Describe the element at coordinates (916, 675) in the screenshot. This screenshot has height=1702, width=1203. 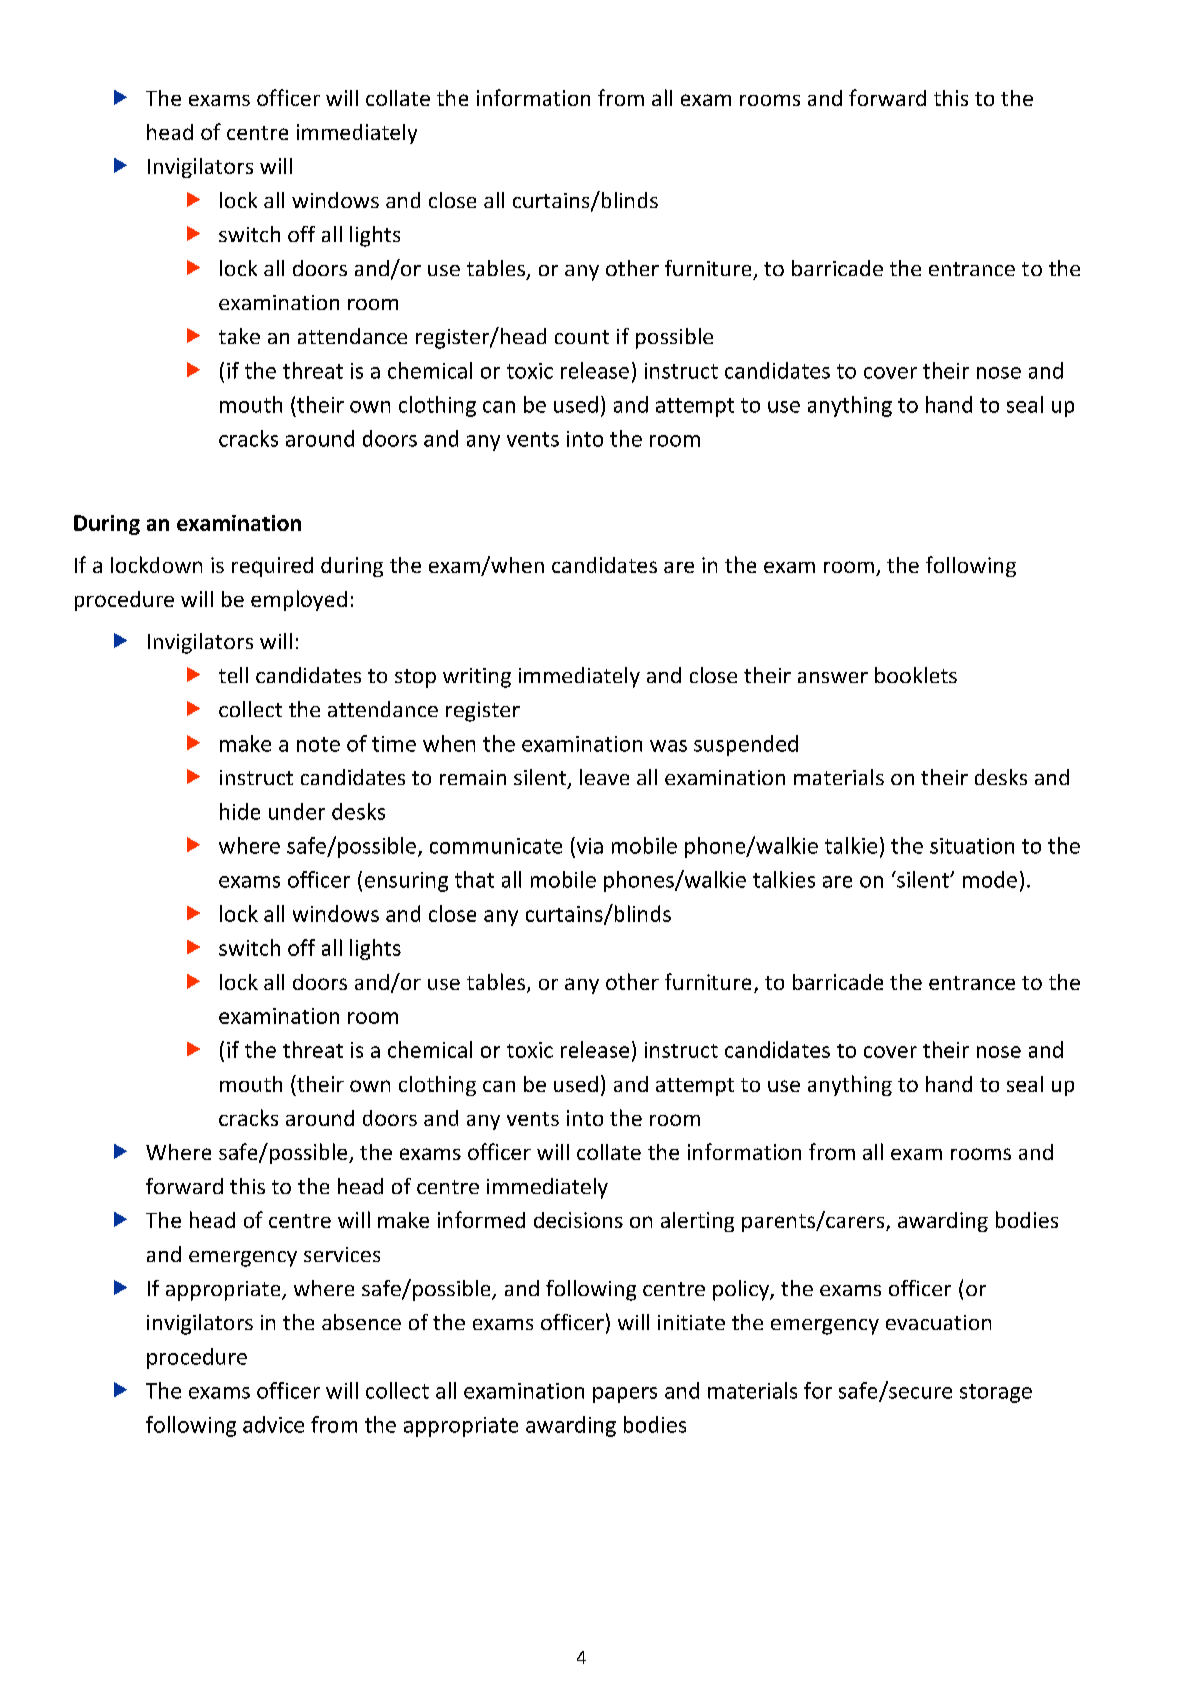
I see `booklets` at that location.
